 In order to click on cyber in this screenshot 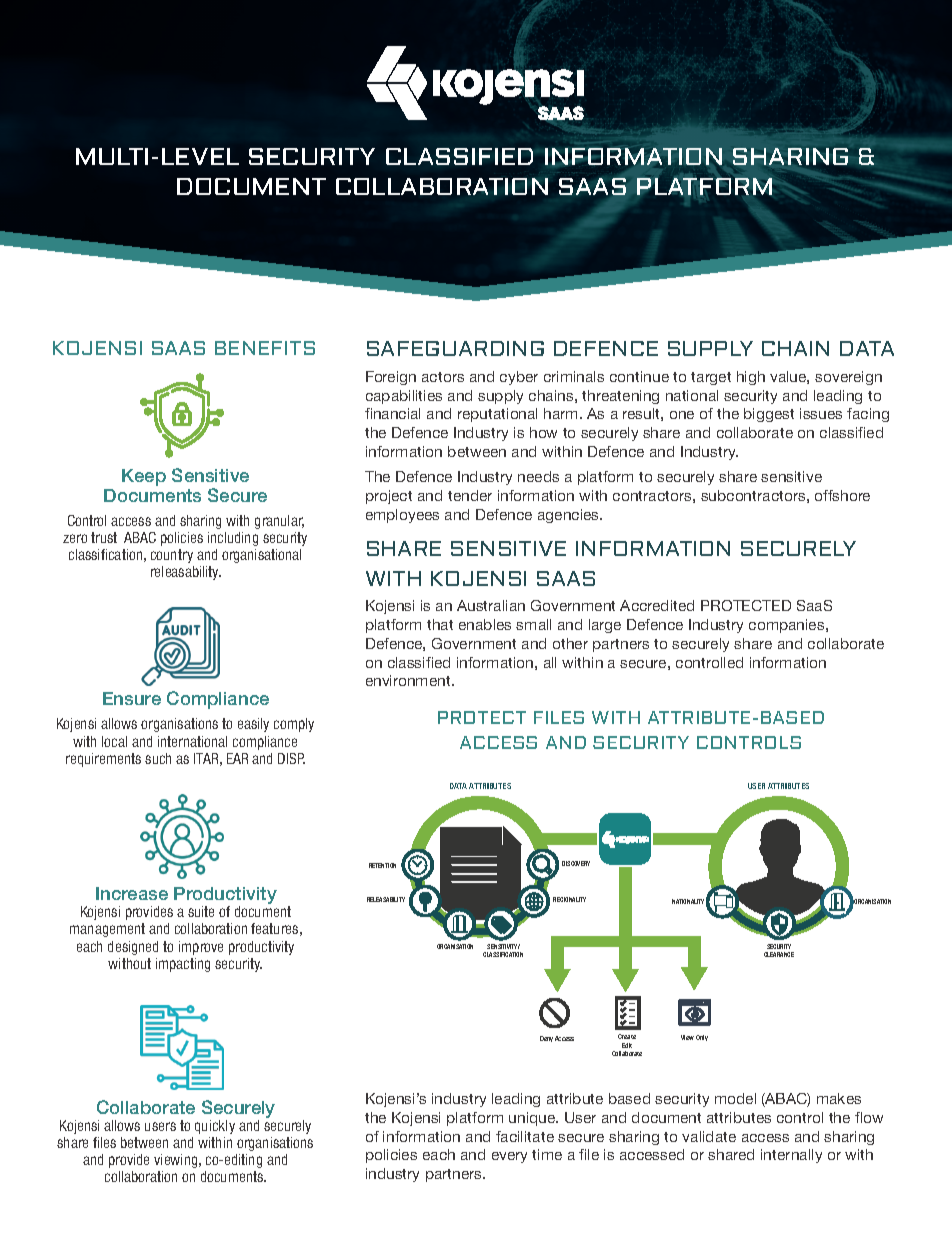, I will do `click(519, 378)`.
